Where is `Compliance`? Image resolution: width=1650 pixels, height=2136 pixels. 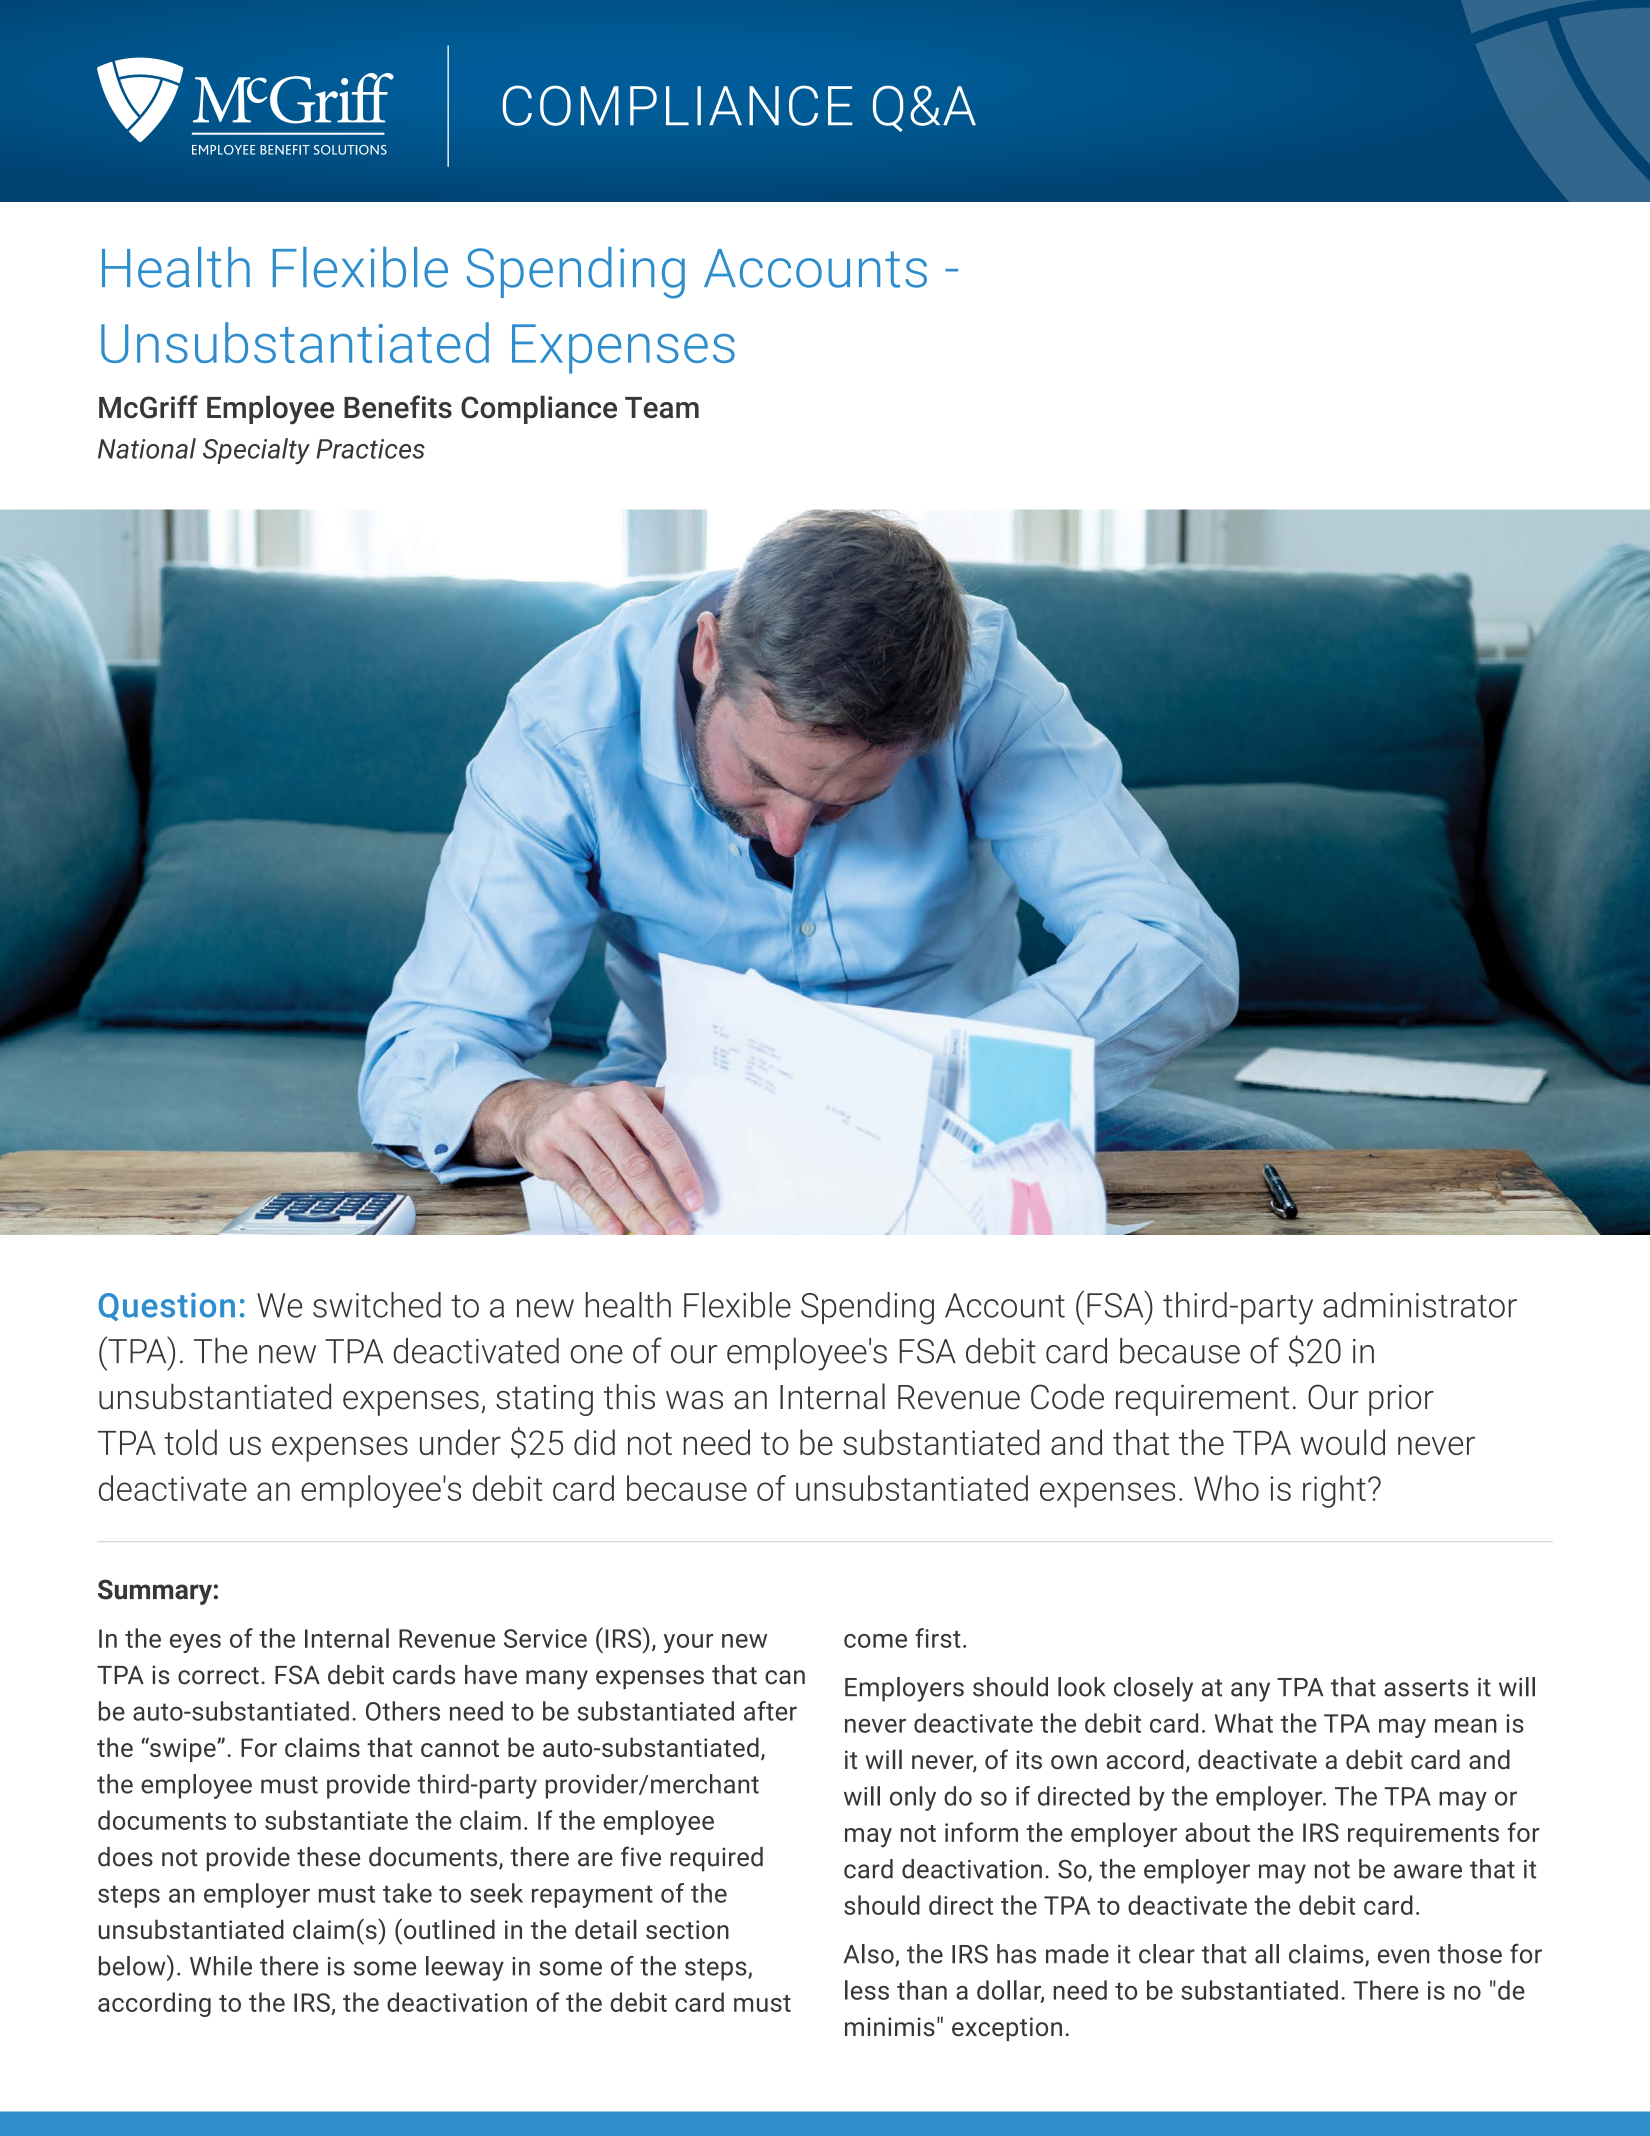
Compliance is located at coordinates (539, 409).
